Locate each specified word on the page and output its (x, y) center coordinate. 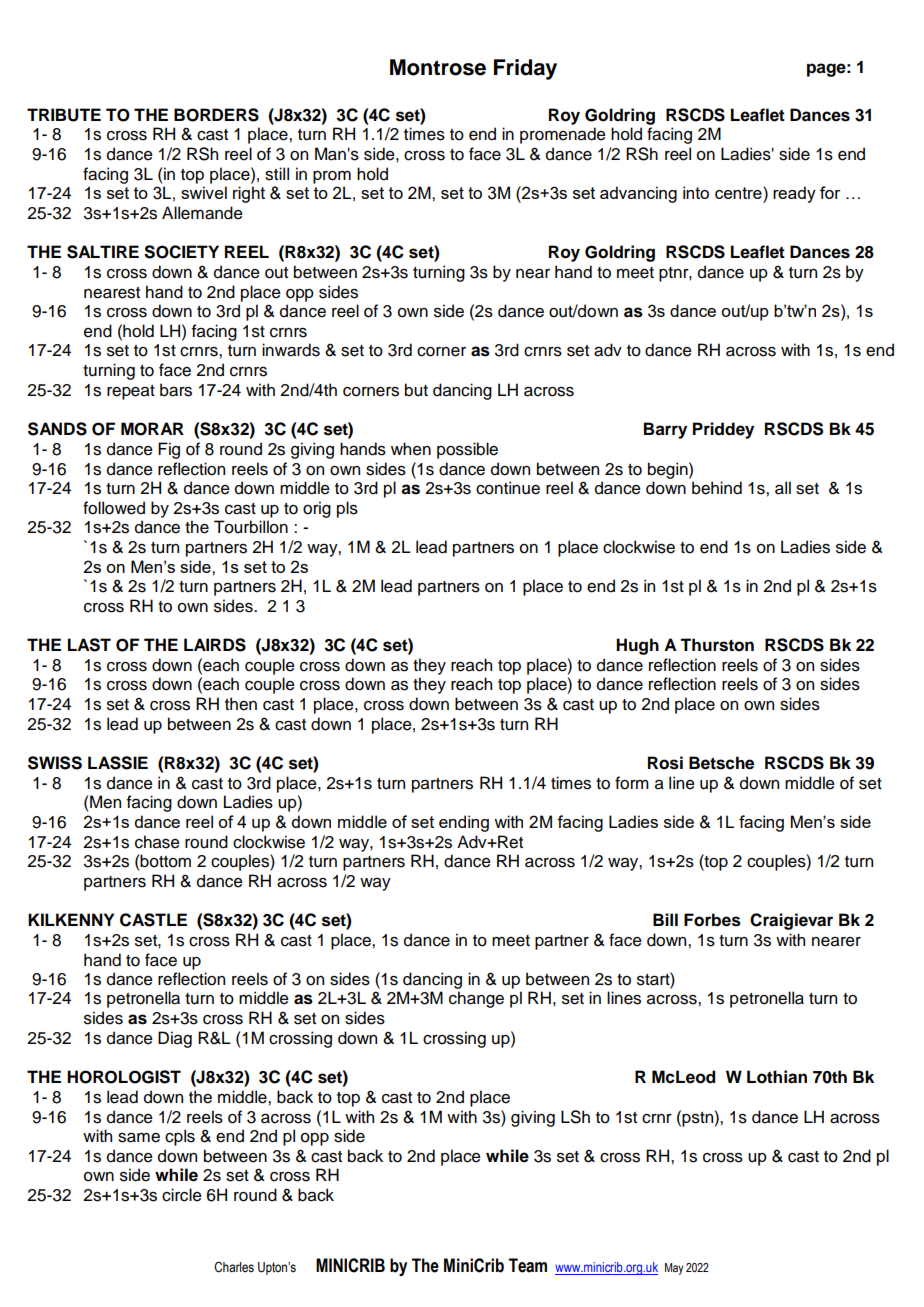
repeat (131, 392)
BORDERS (216, 115)
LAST (89, 645)
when (411, 449)
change (476, 999)
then (241, 704)
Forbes (712, 920)
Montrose (438, 67)
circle (182, 1195)
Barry (665, 430)
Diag (175, 1039)
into (696, 192)
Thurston (717, 645)
